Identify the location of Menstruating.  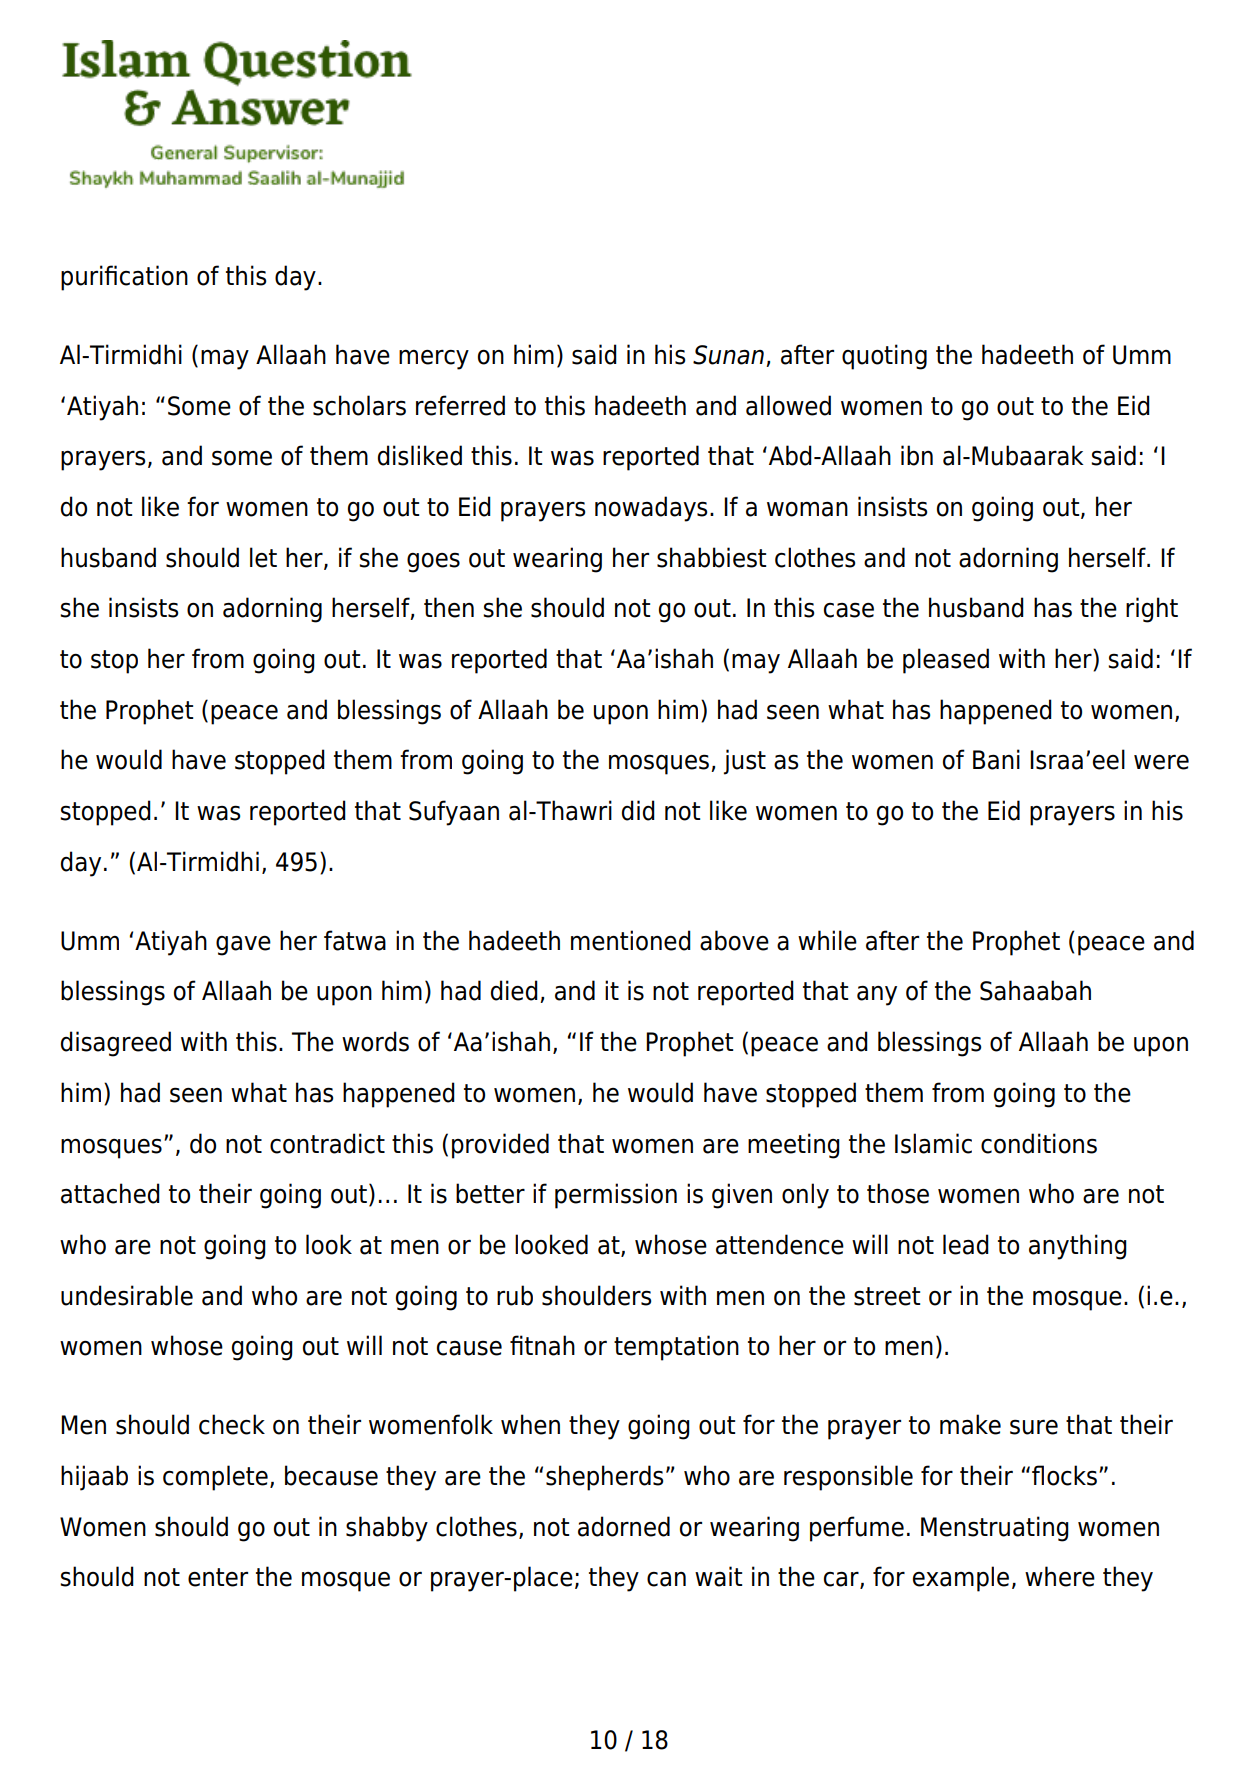
(995, 1529).
